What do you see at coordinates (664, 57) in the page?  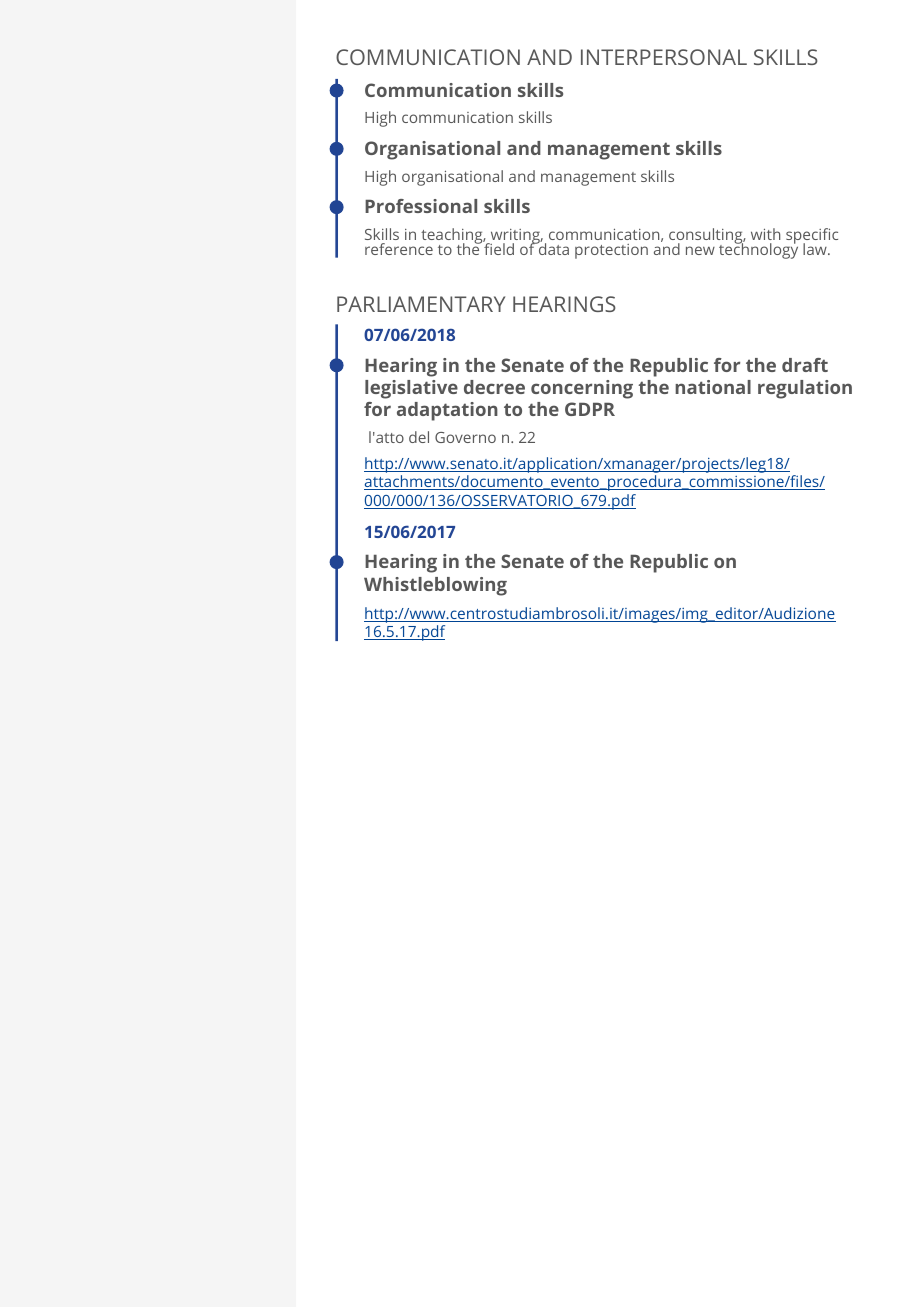 I see `INTERPERSONAL` at bounding box center [664, 57].
